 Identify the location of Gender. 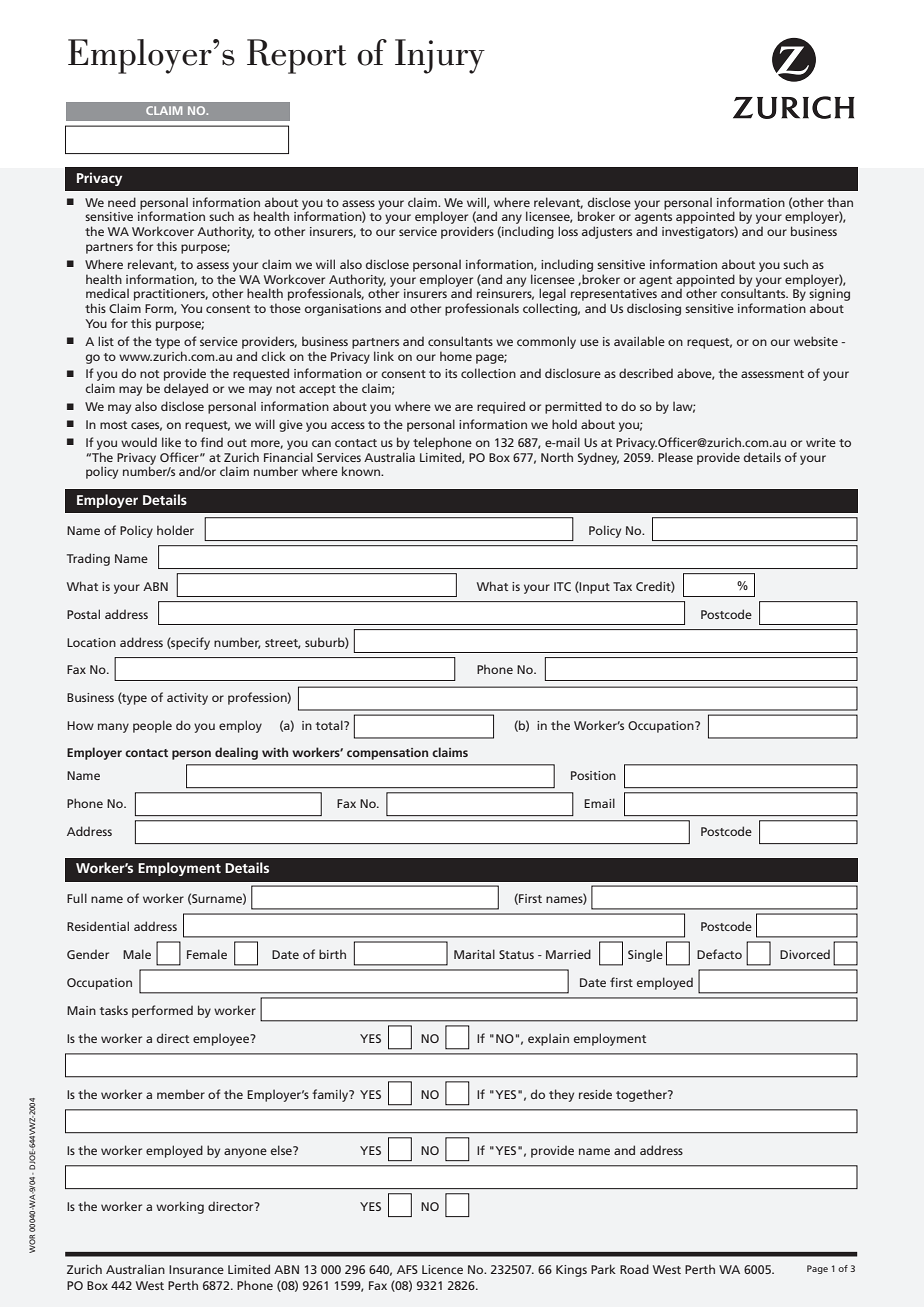
(88, 954).
